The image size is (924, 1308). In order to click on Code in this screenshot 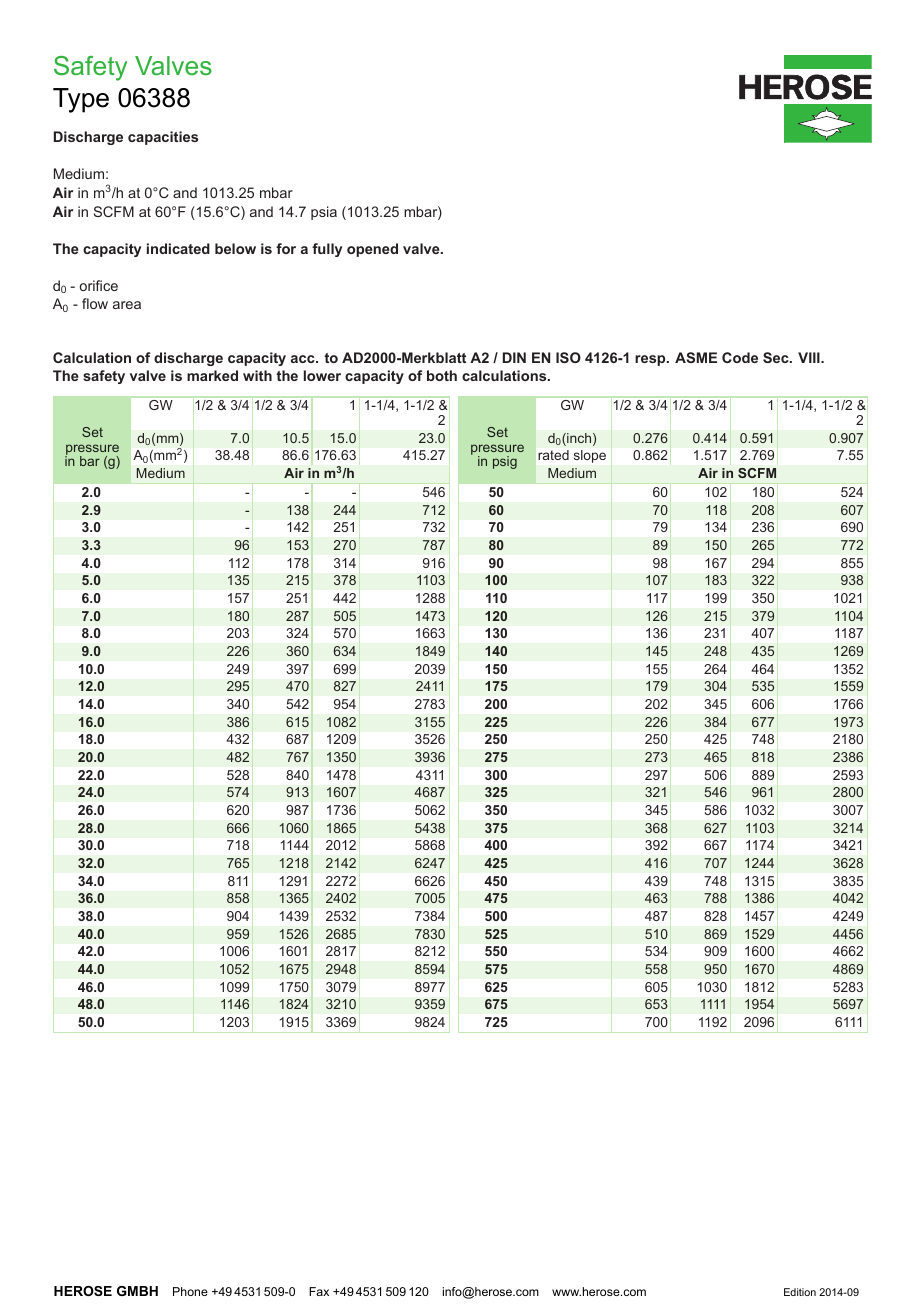, I will do `click(740, 357)`.
